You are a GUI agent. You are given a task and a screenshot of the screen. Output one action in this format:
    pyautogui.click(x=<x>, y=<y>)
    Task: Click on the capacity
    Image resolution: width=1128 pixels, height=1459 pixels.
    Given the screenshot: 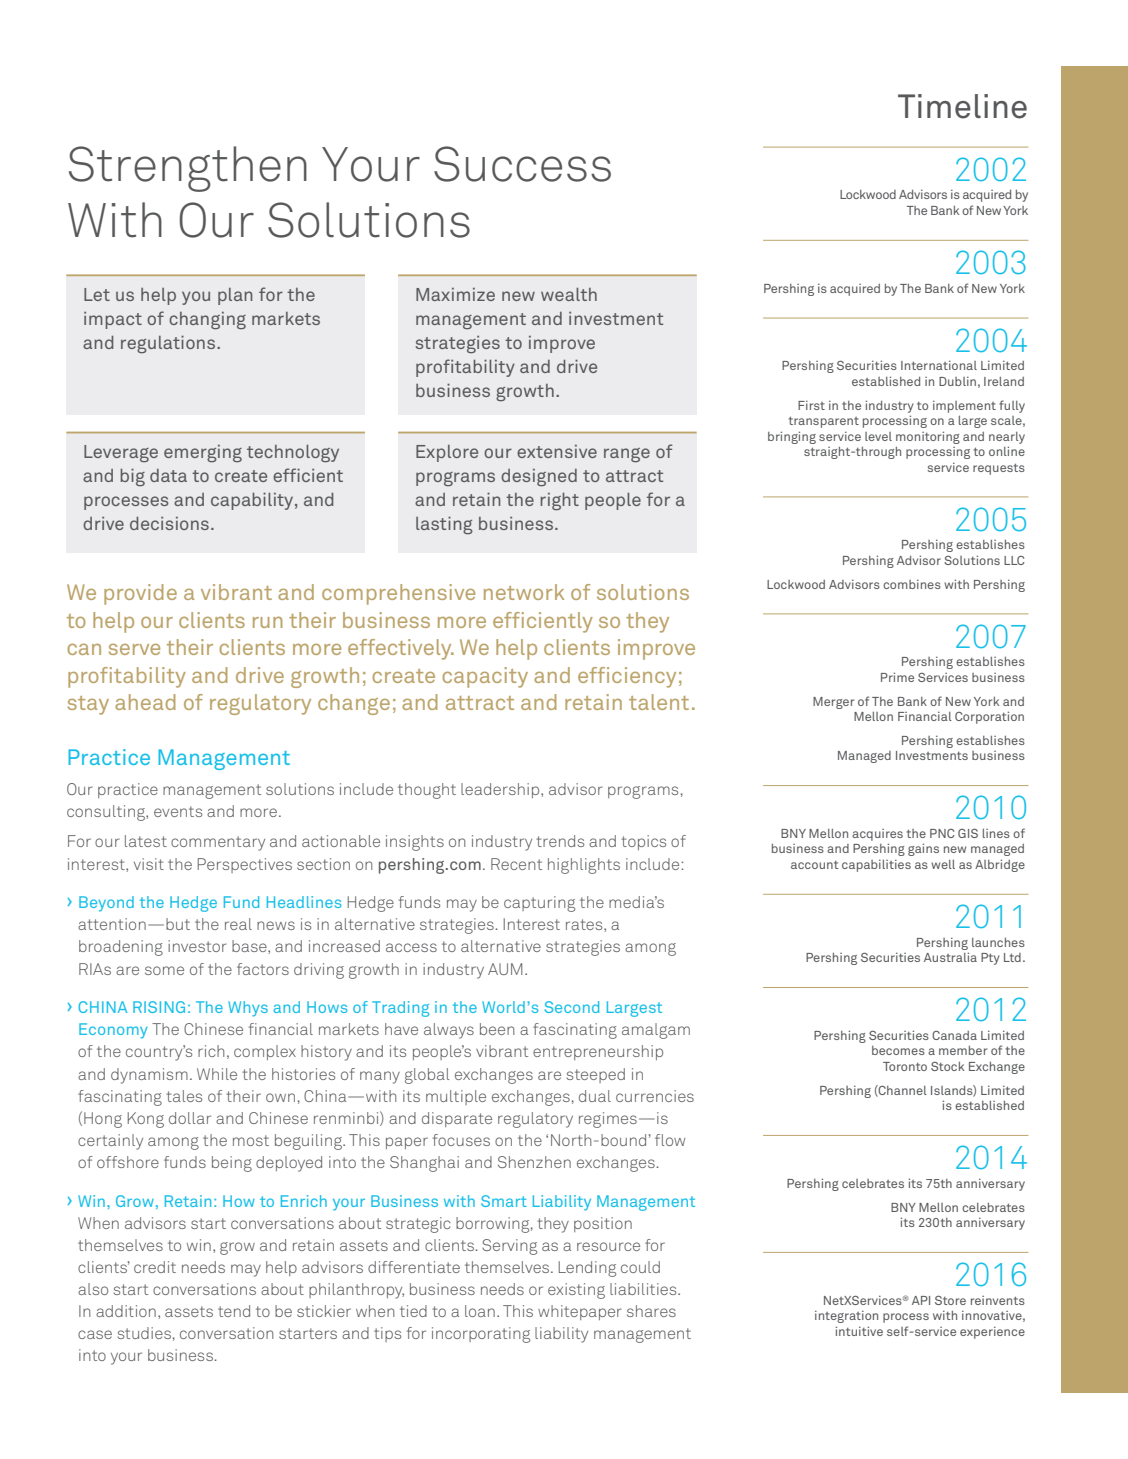 What is the action you would take?
    pyautogui.click(x=485, y=677)
